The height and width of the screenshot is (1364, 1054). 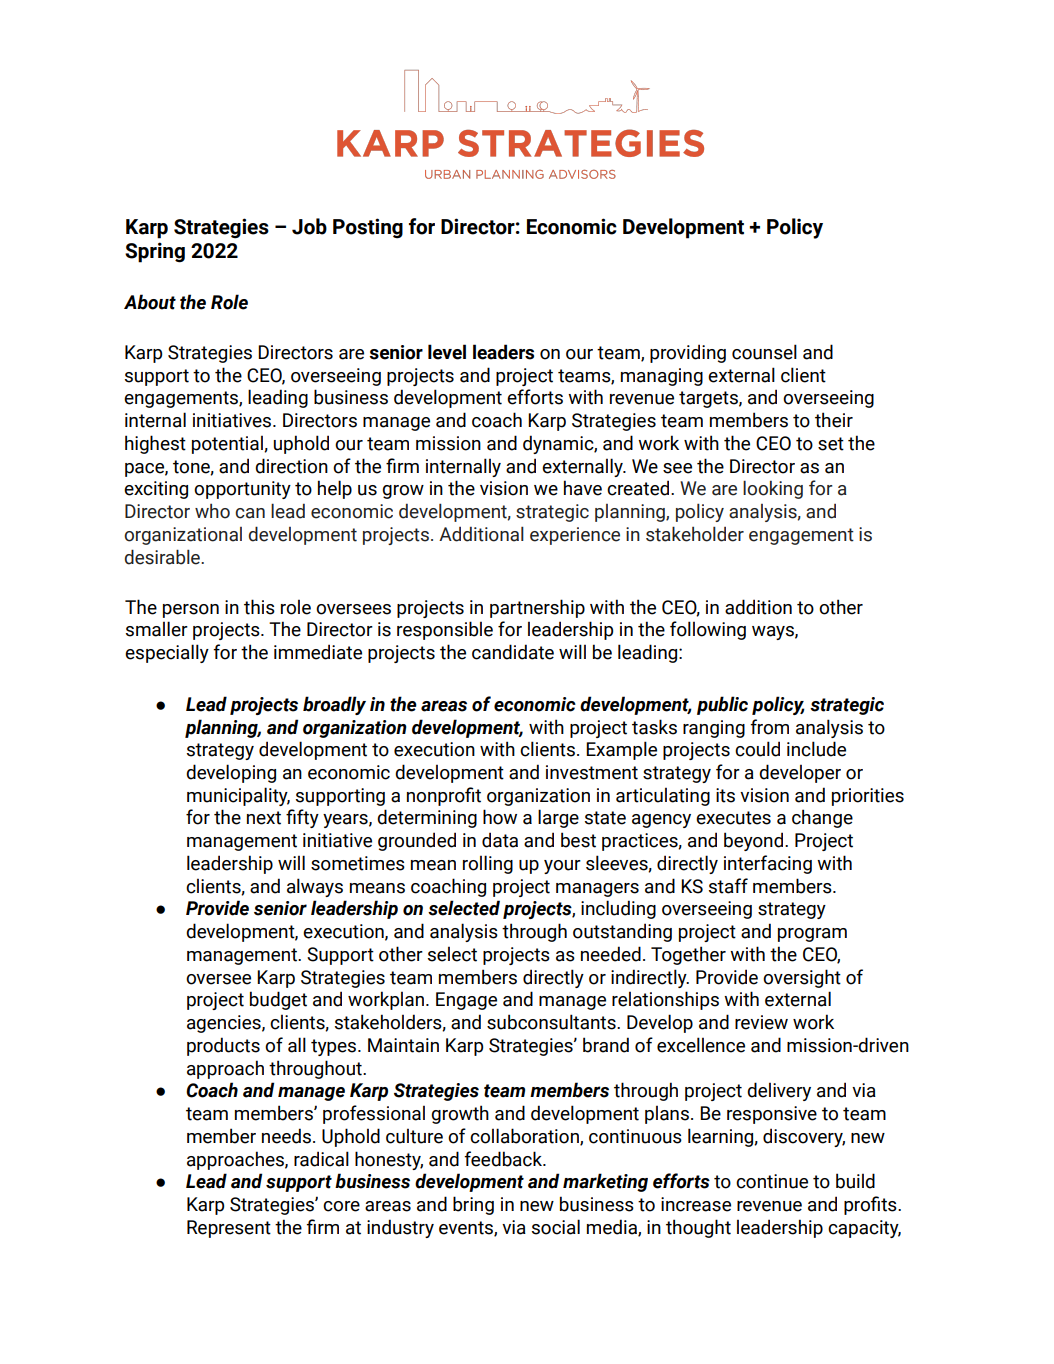 What do you see at coordinates (242, 490) in the screenshot?
I see `opportunity` at bounding box center [242, 490].
